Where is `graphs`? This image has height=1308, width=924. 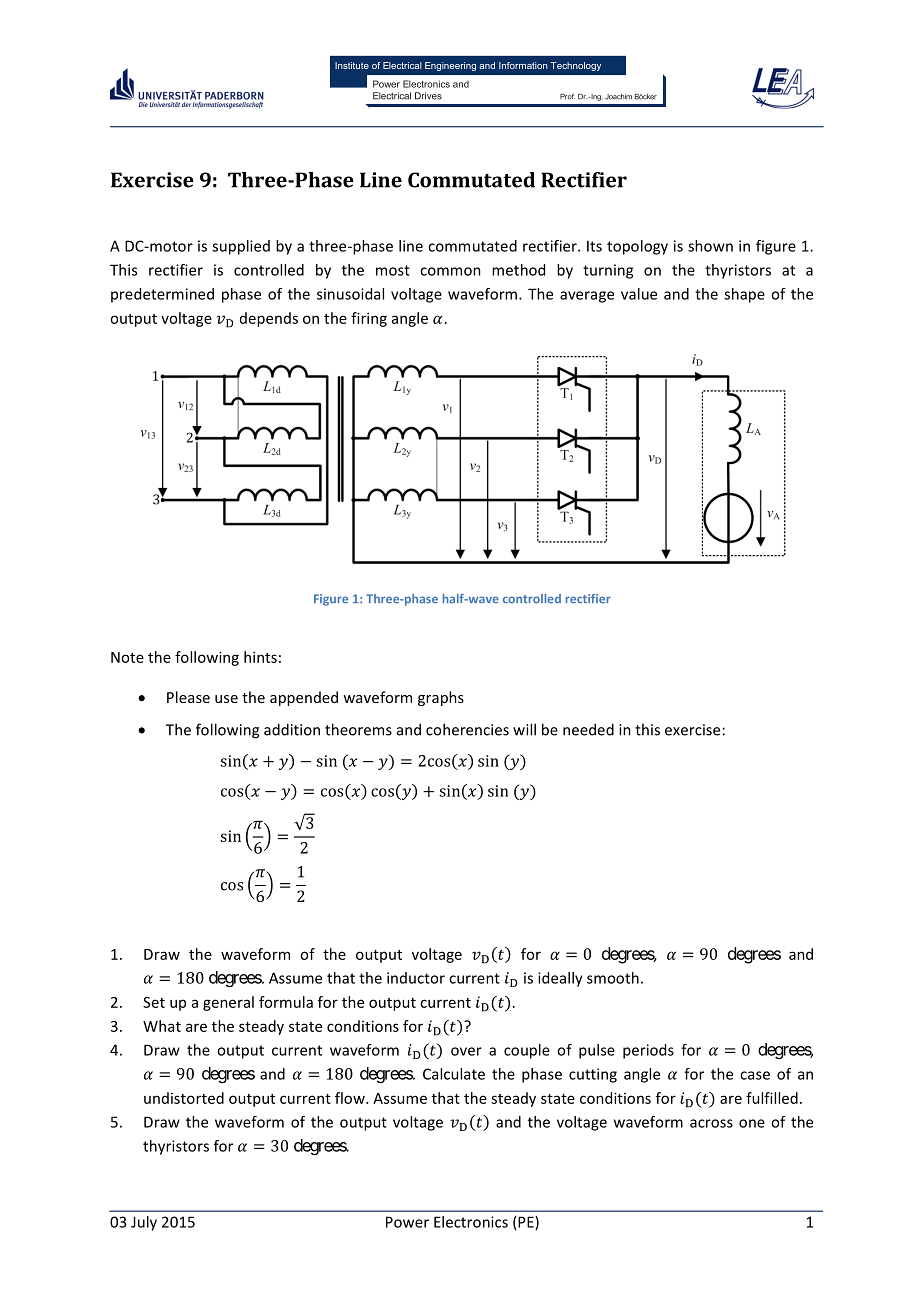
graphs is located at coordinates (441, 698).
